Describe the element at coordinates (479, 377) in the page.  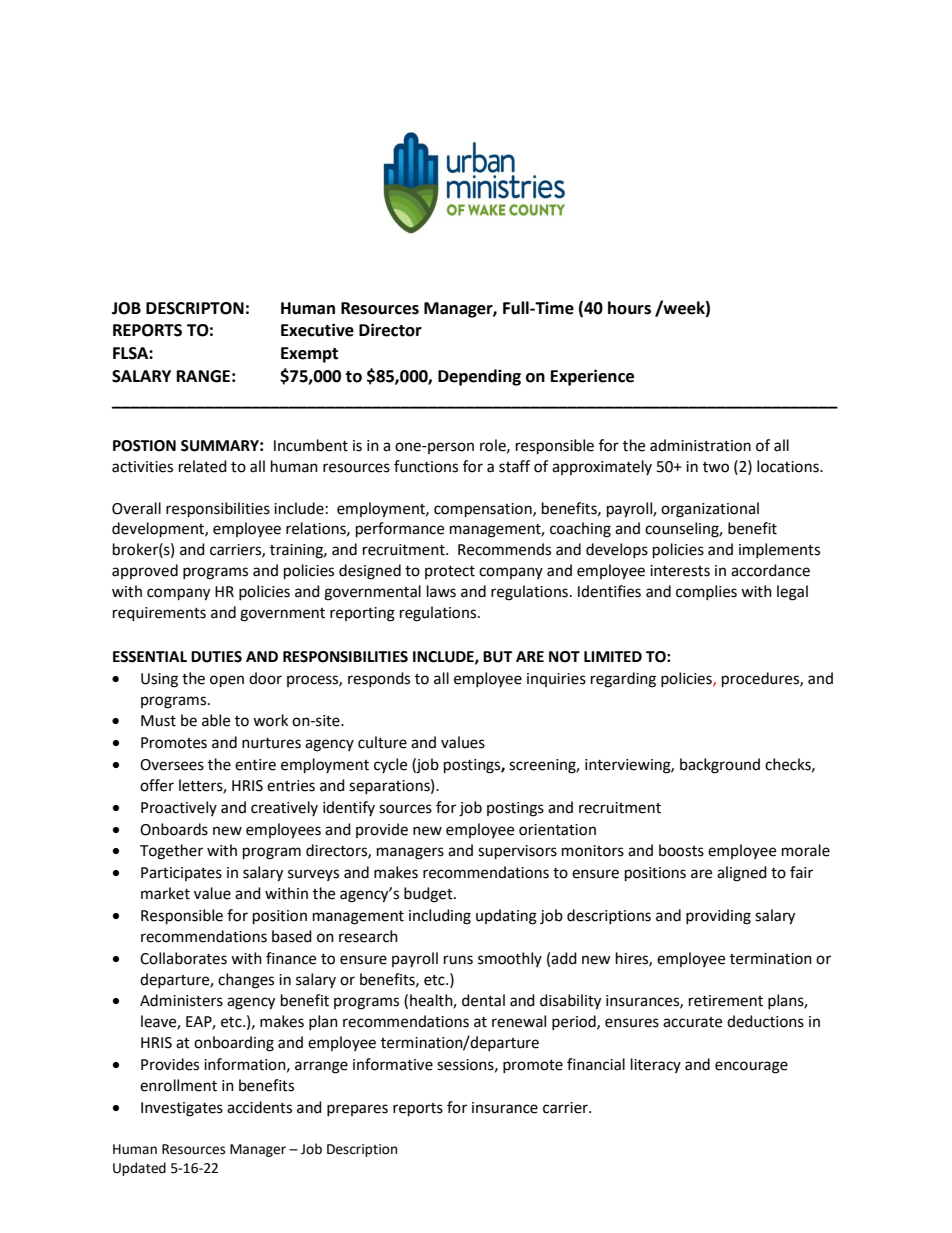
I see `Depending` at that location.
